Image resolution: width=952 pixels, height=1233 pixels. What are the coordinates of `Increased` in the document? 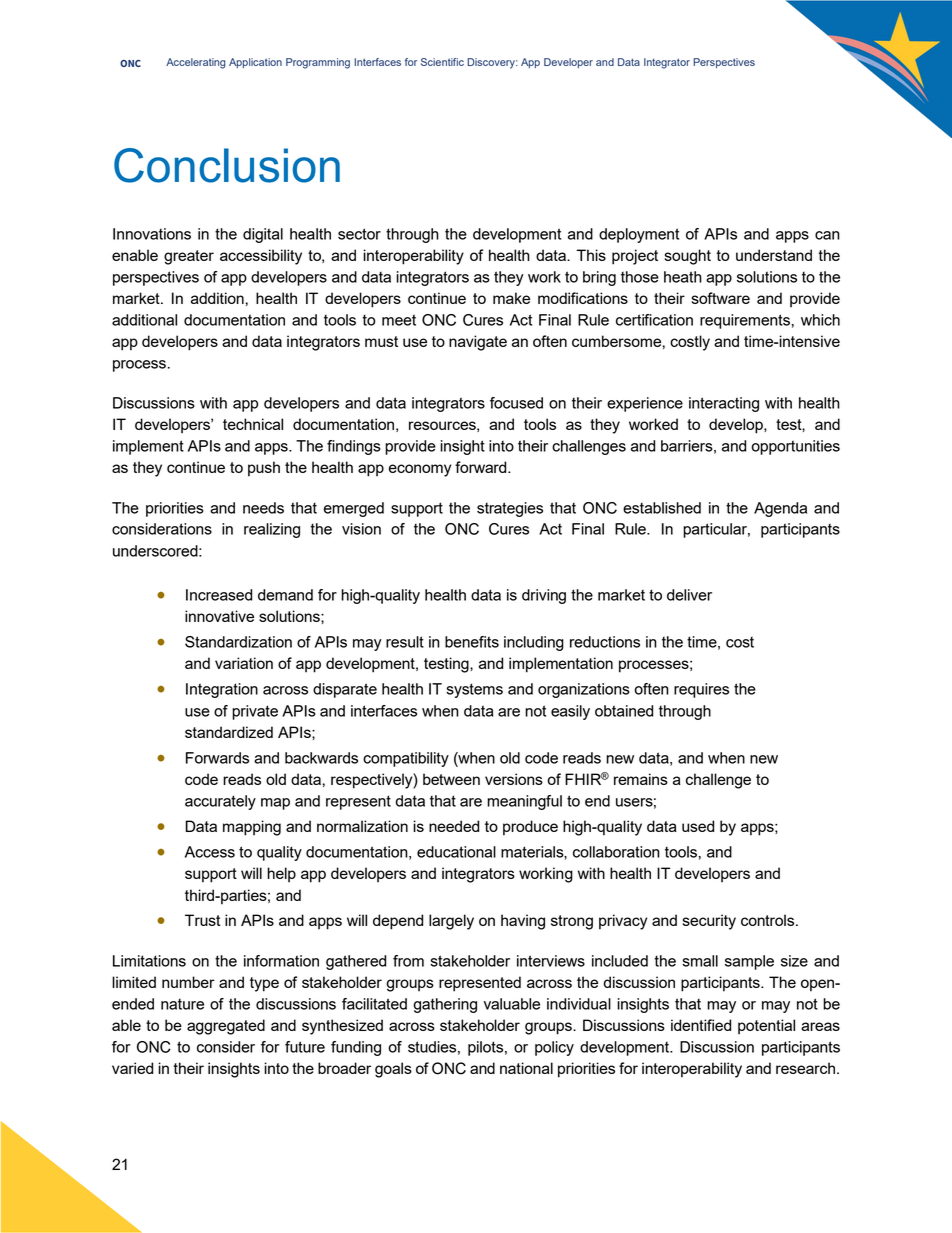 It's located at (219, 595).
